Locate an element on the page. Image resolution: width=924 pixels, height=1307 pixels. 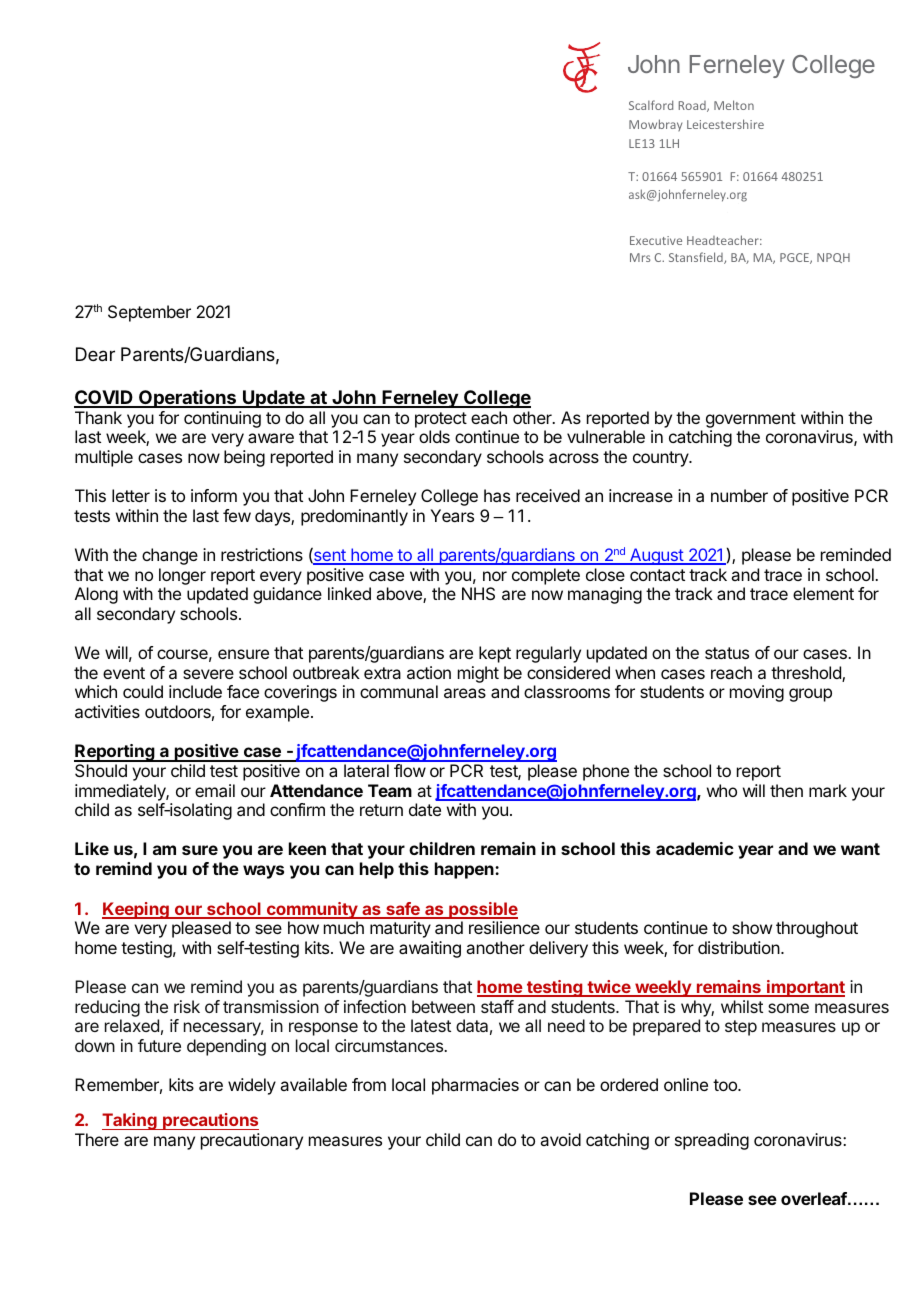
show is located at coordinates (752, 927).
